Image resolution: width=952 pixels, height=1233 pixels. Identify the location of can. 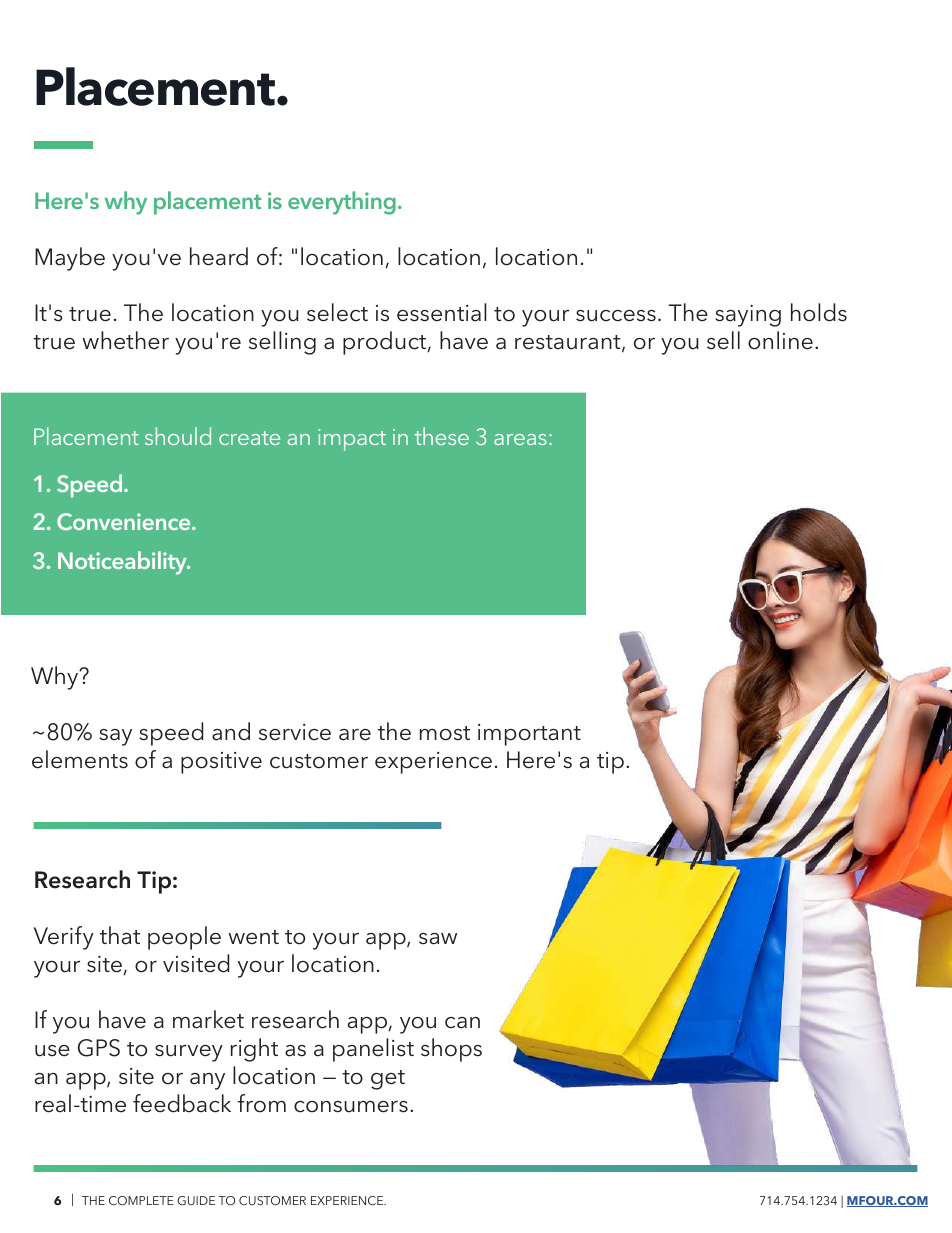
(462, 1023).
